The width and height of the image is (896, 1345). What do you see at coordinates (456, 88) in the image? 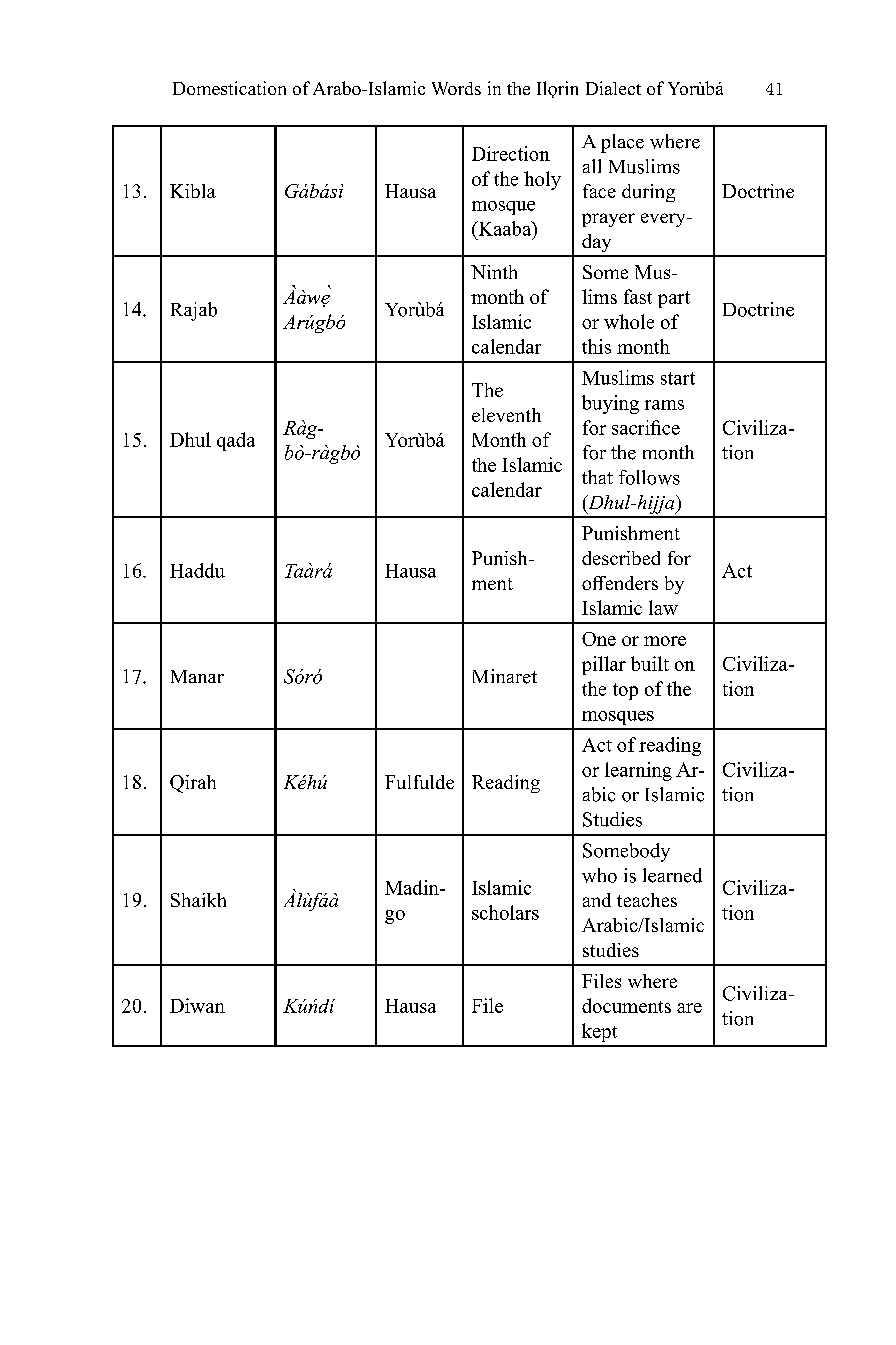
I see `Words` at bounding box center [456, 88].
